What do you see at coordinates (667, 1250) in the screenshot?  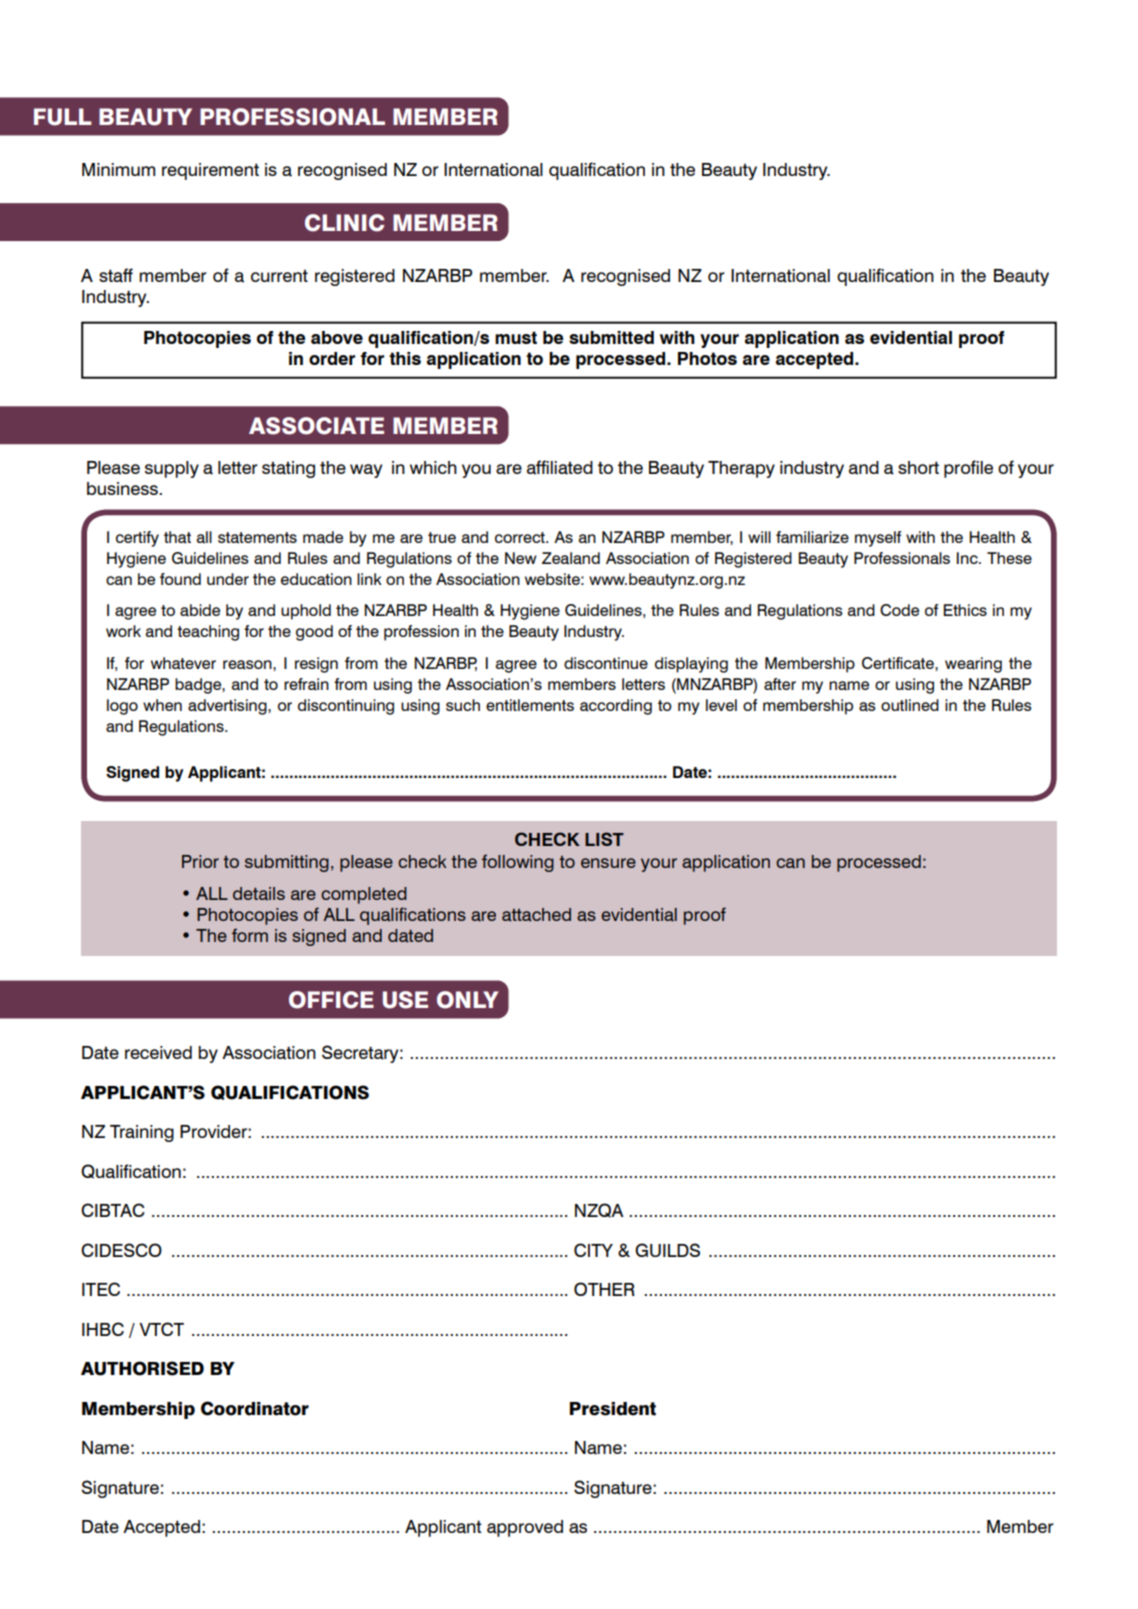 I see `GUILDS` at bounding box center [667, 1250].
